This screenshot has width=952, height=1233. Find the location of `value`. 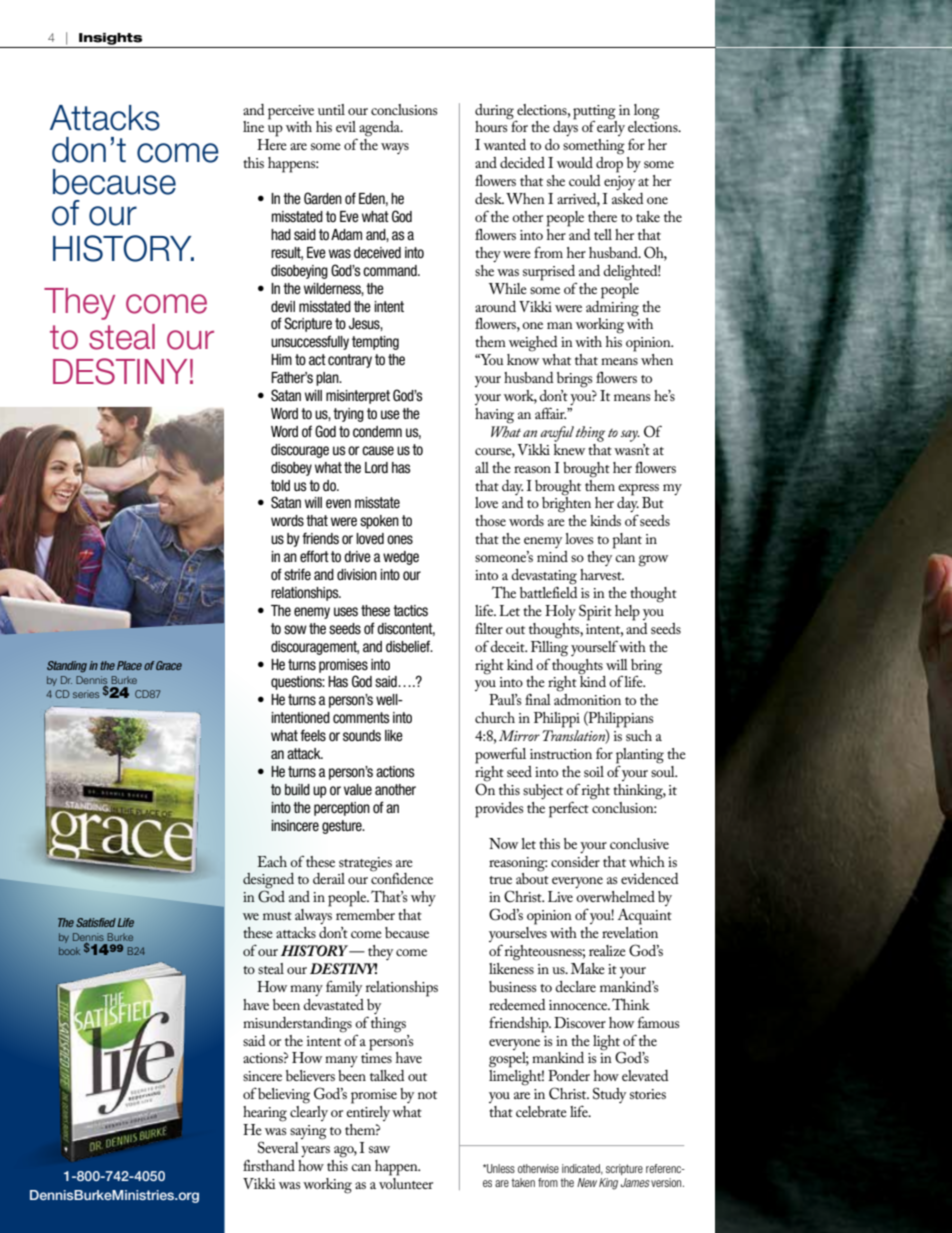

value is located at coordinates (358, 790).
